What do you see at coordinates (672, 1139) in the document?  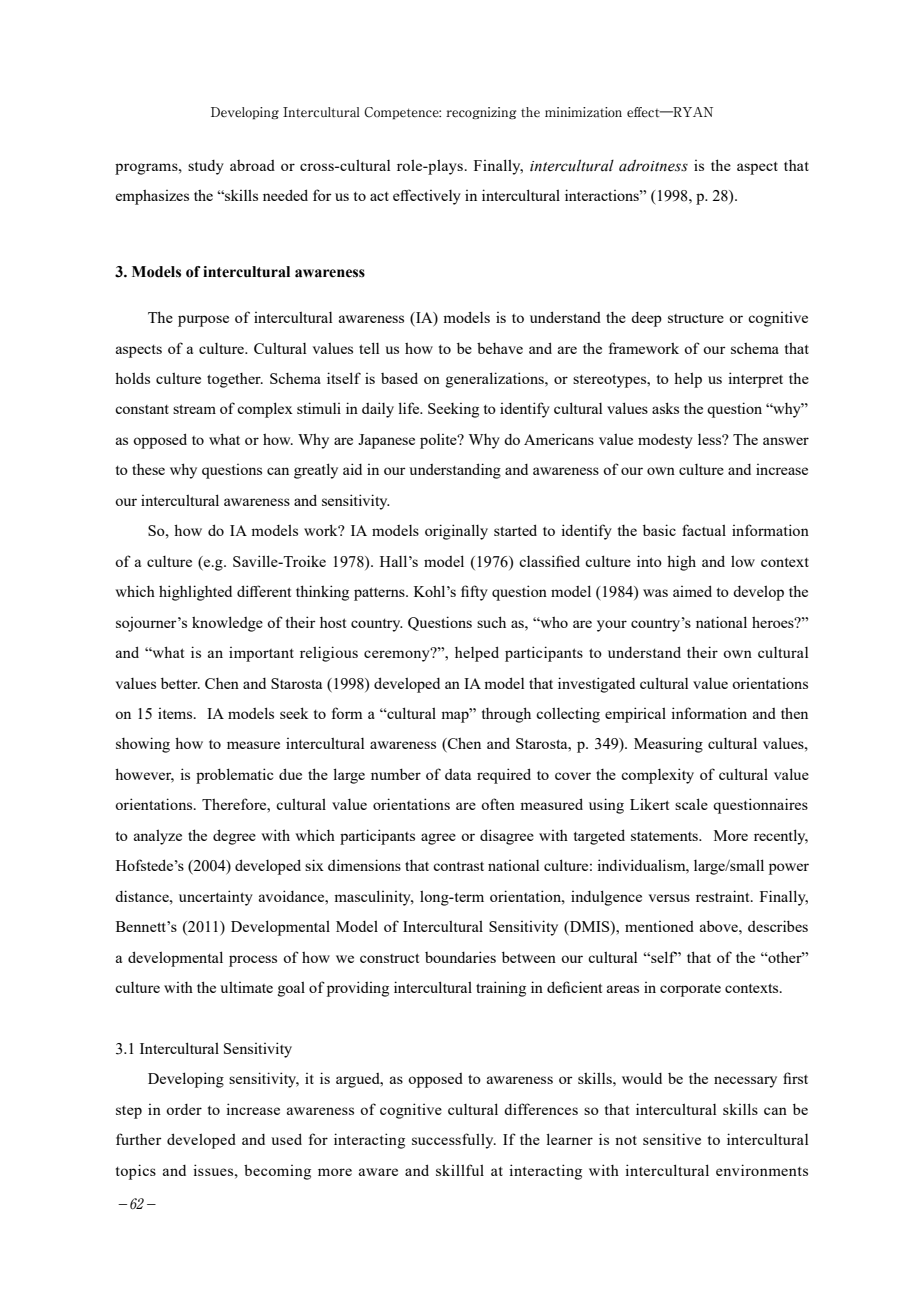 I see `sensitive` at bounding box center [672, 1139].
